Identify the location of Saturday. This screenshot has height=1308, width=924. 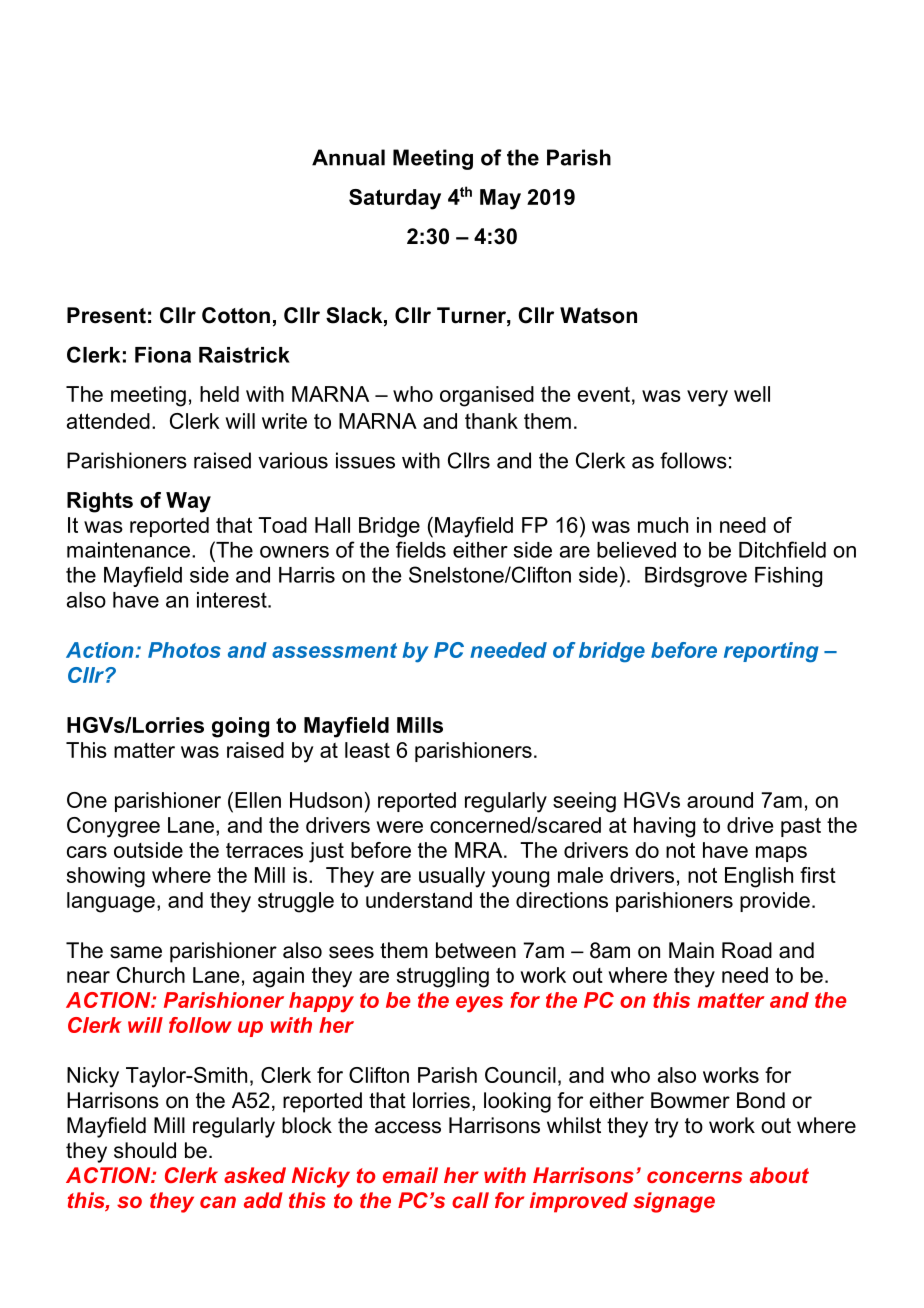
(395, 199).
